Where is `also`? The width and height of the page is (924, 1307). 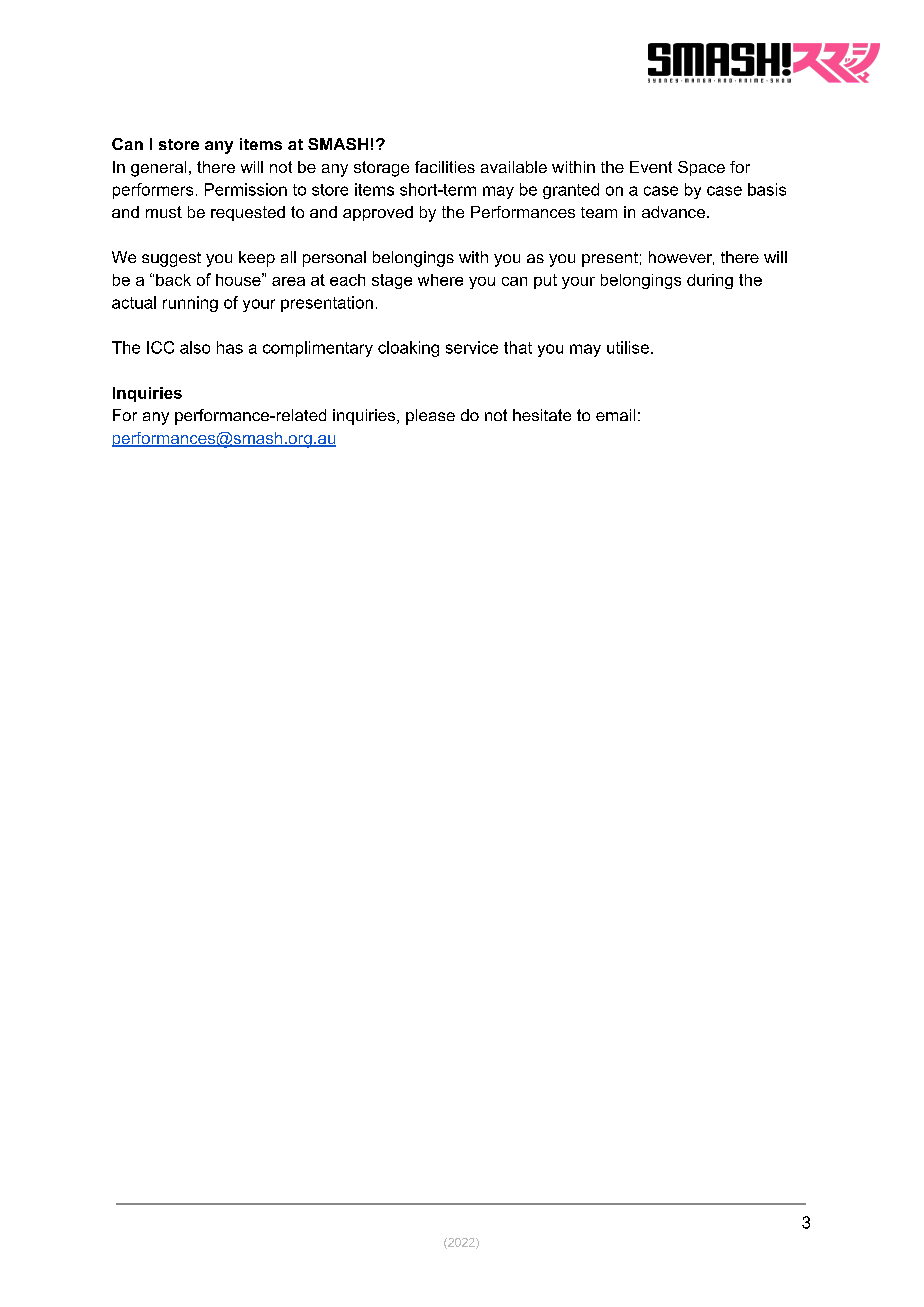 also is located at coordinates (195, 347).
